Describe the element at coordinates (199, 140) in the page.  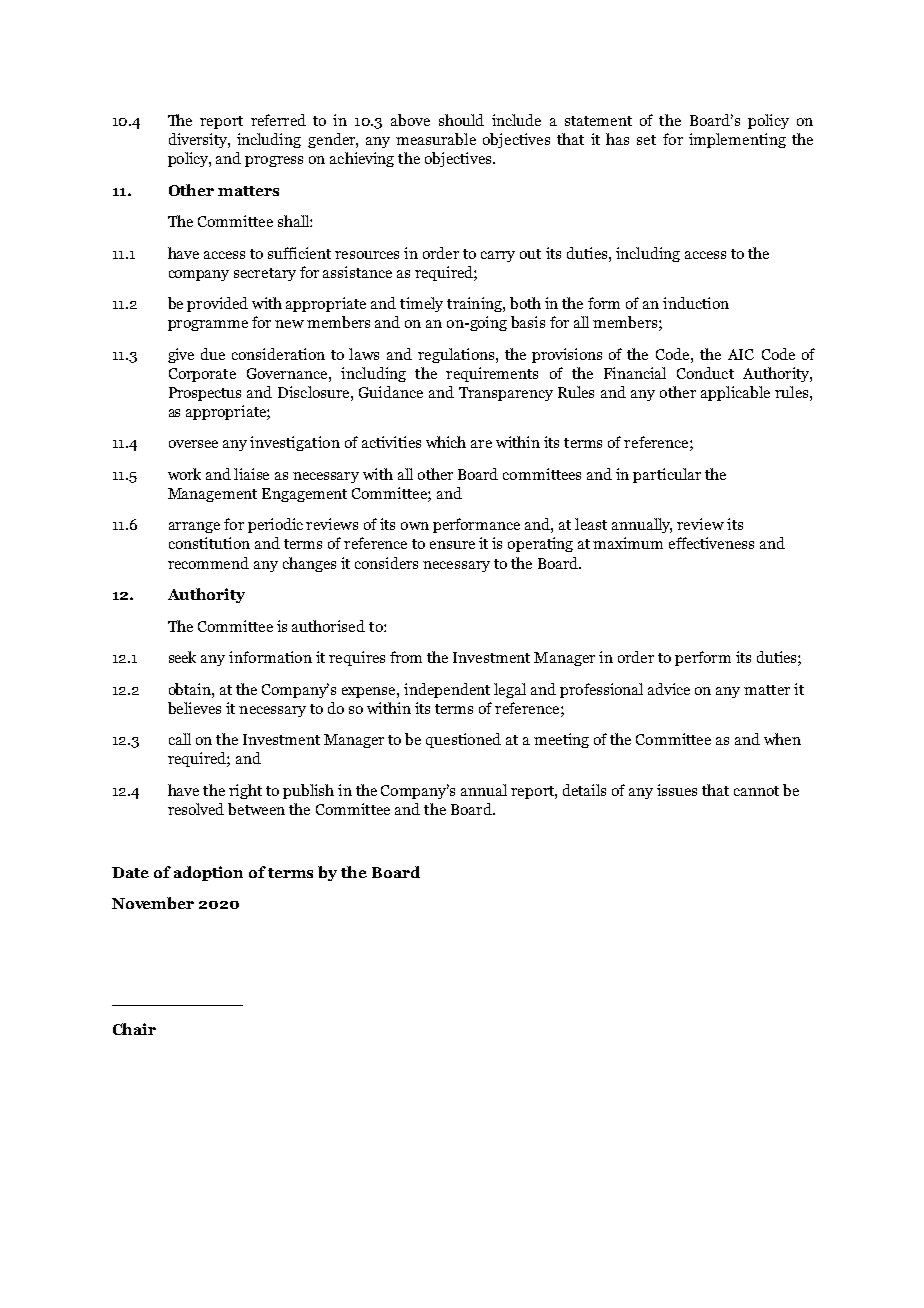
I see `diversity` at that location.
